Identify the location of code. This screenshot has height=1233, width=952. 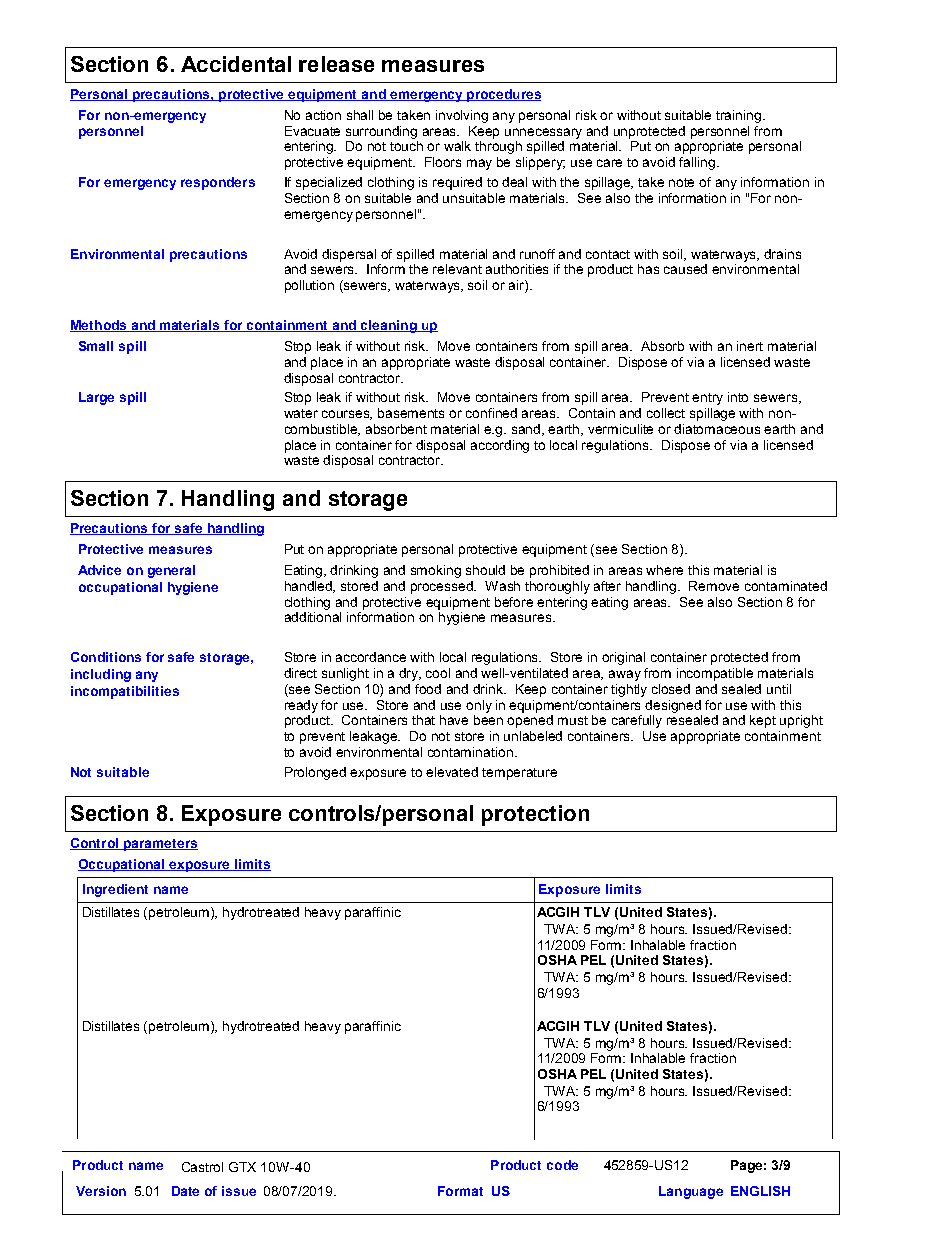
(562, 1165).
